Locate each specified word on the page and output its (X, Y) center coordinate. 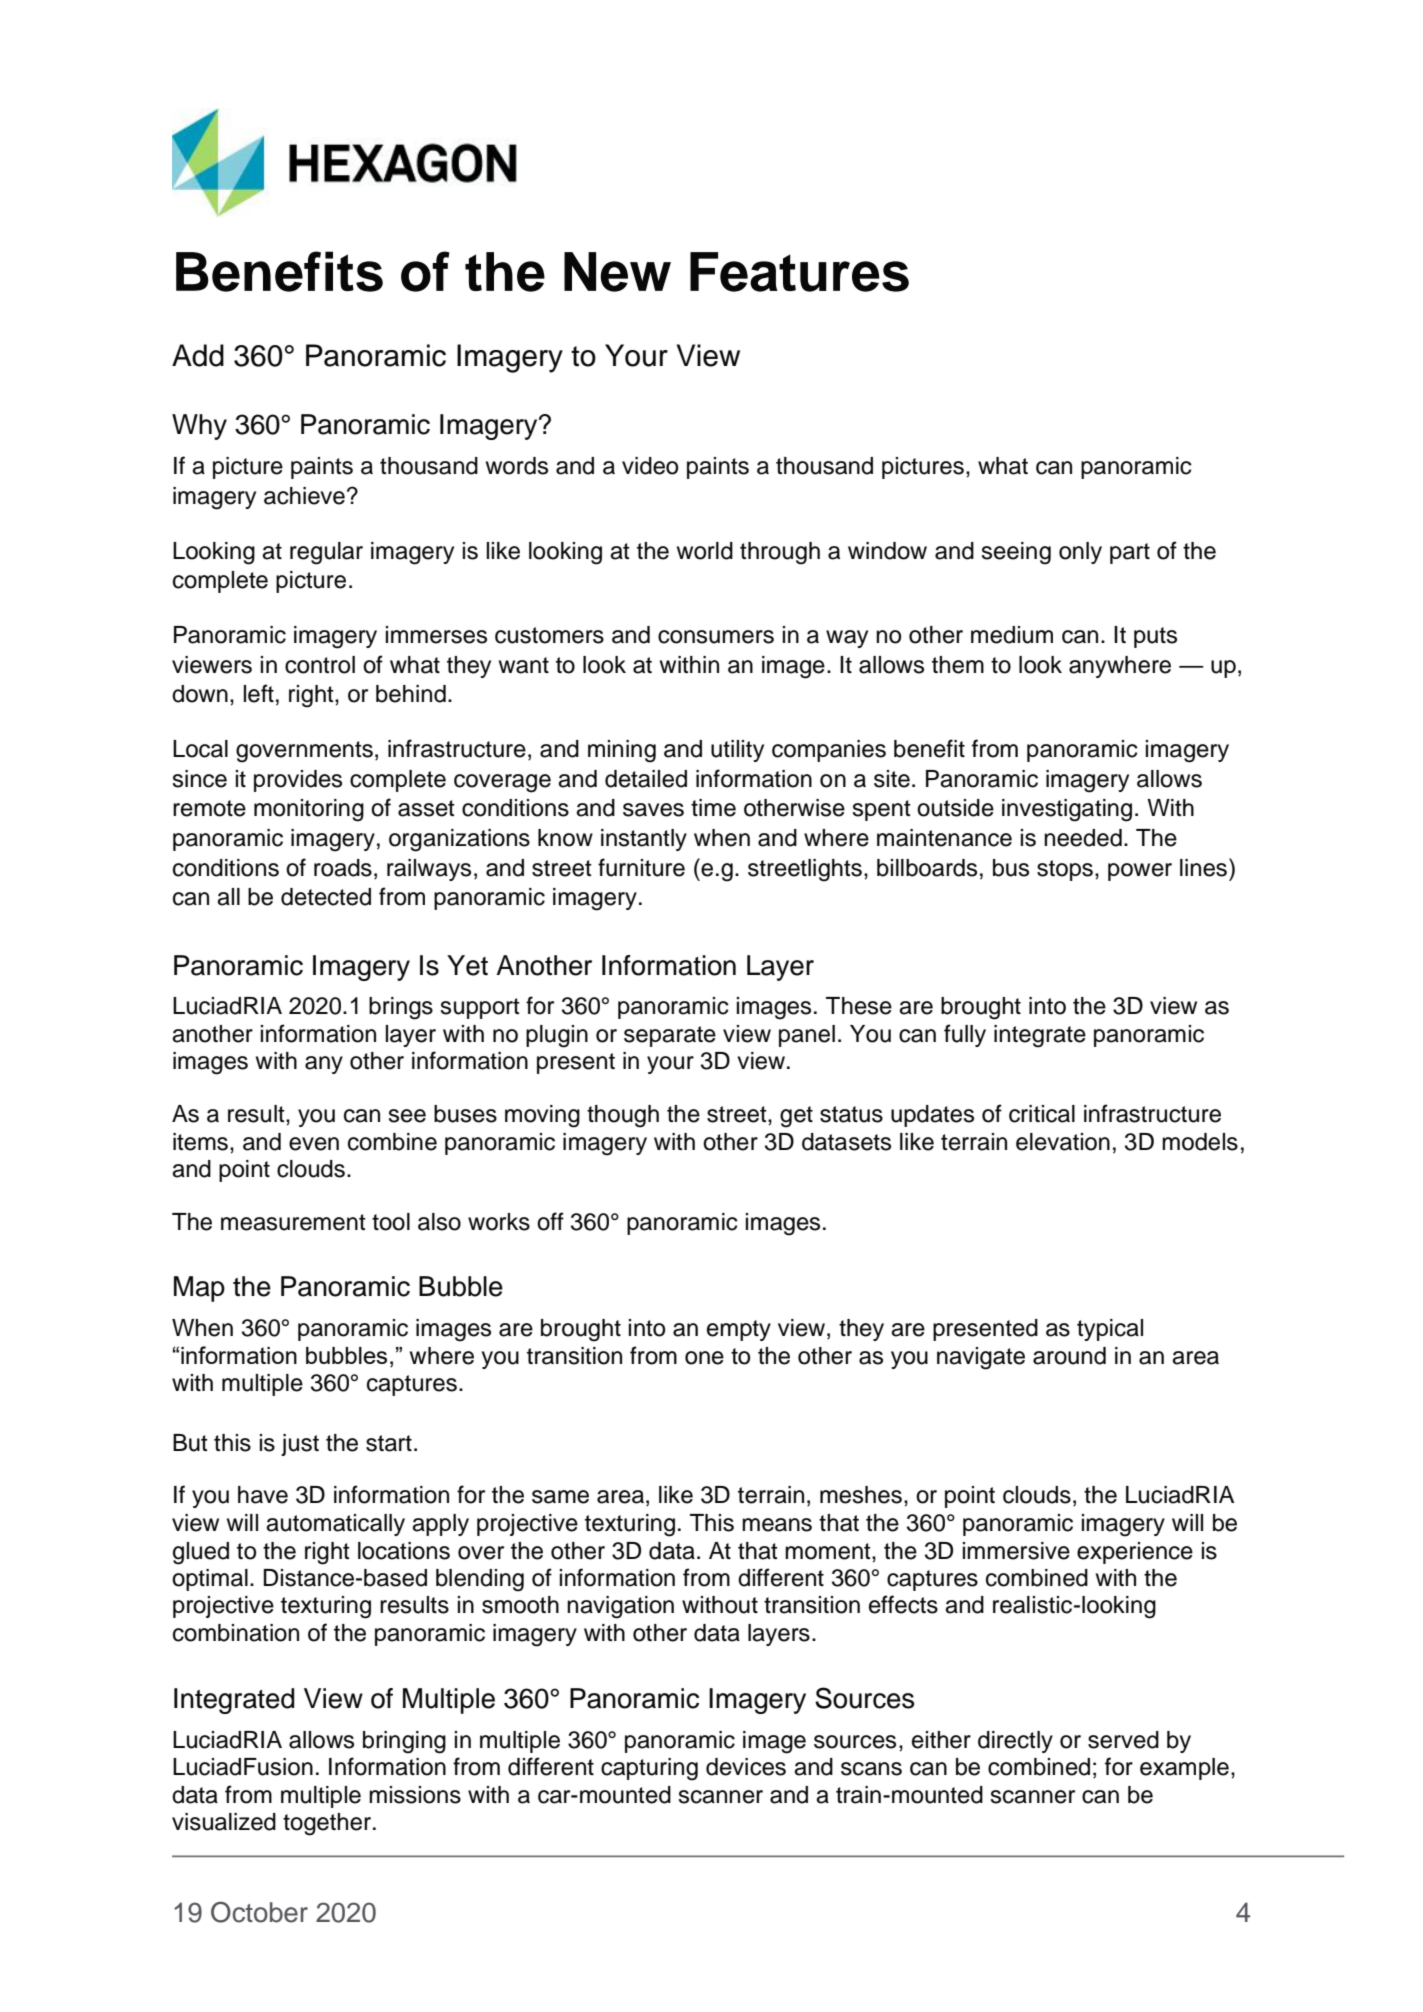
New (617, 272)
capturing (649, 1769)
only (1080, 553)
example (1184, 1769)
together (327, 1824)
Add (198, 355)
